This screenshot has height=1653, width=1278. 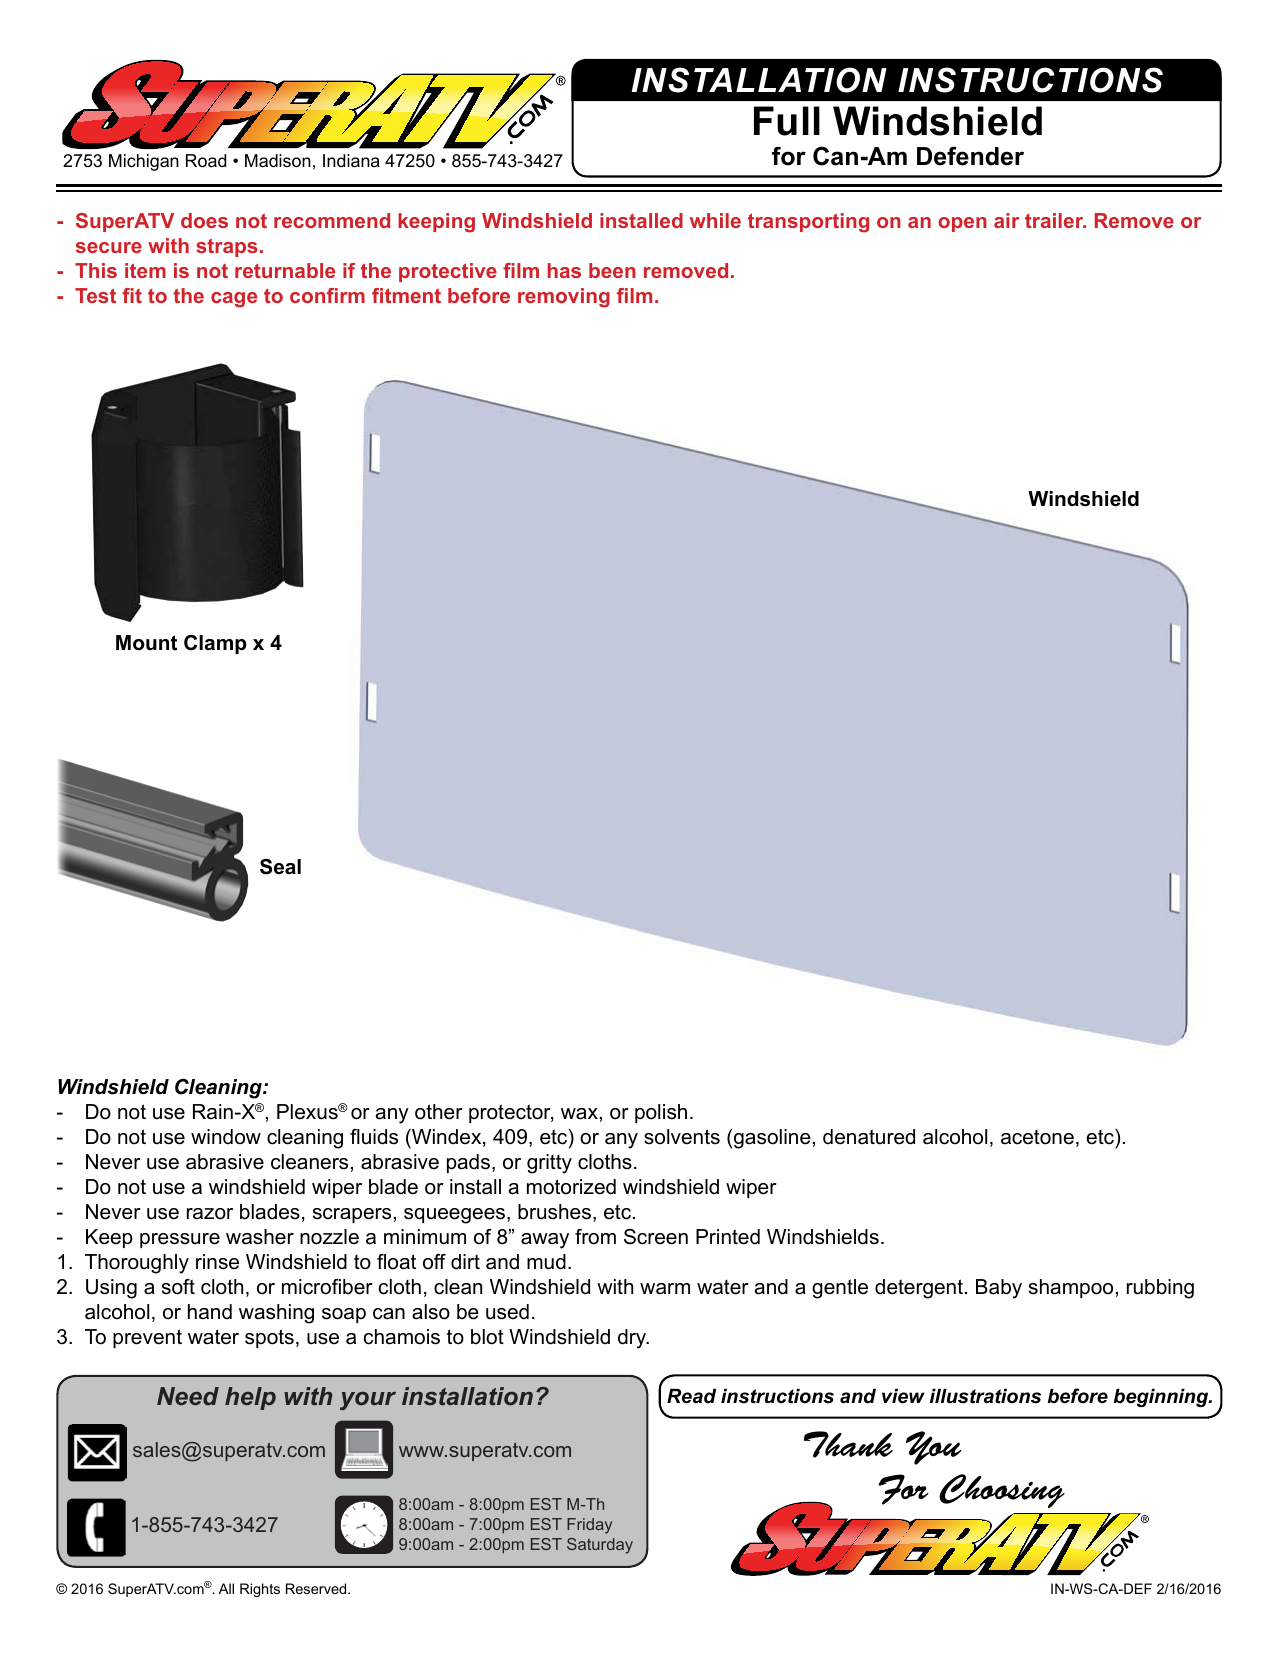 I want to click on removing, so click(x=564, y=298).
